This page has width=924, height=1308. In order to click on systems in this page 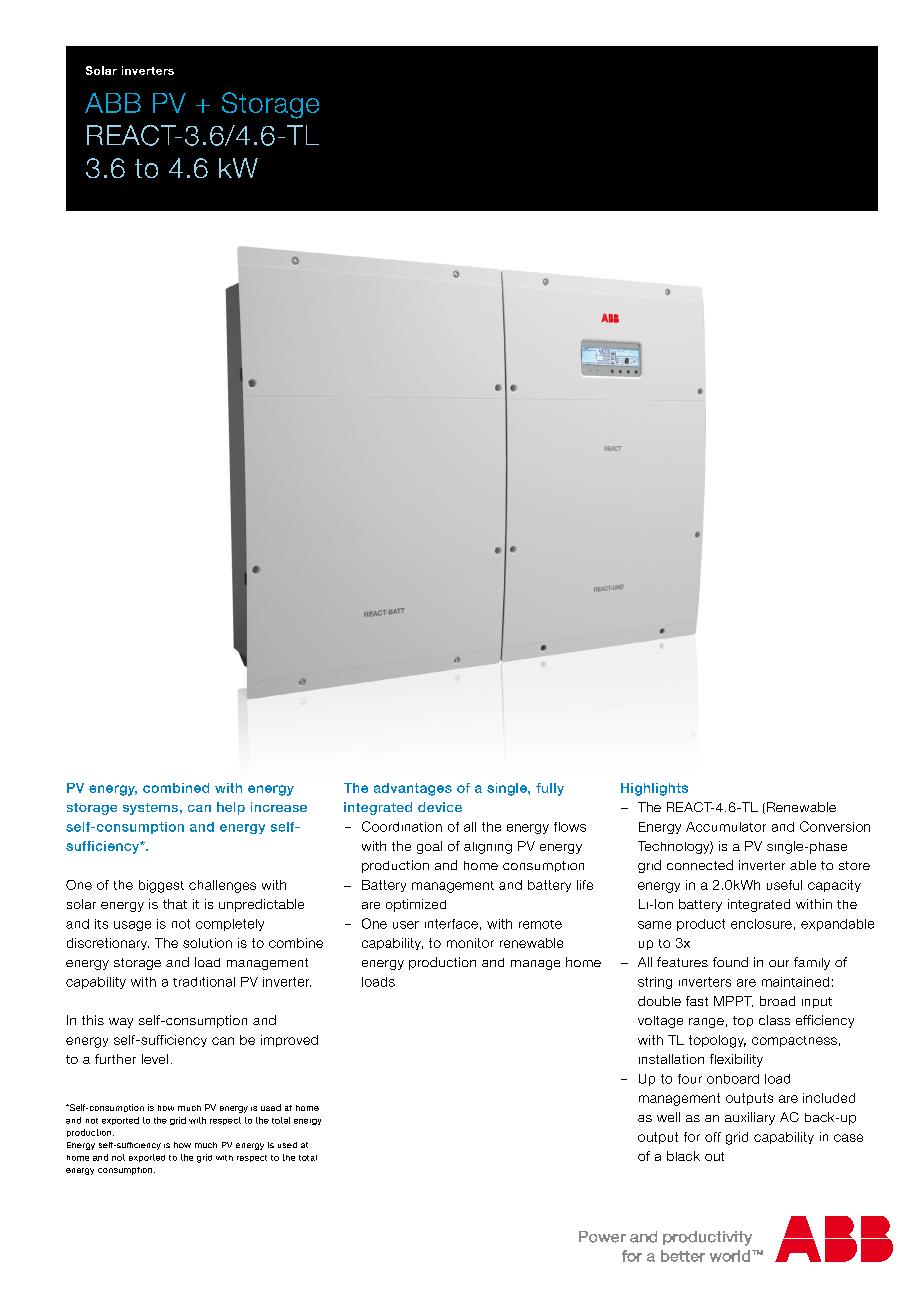, I will do `click(150, 809)`.
